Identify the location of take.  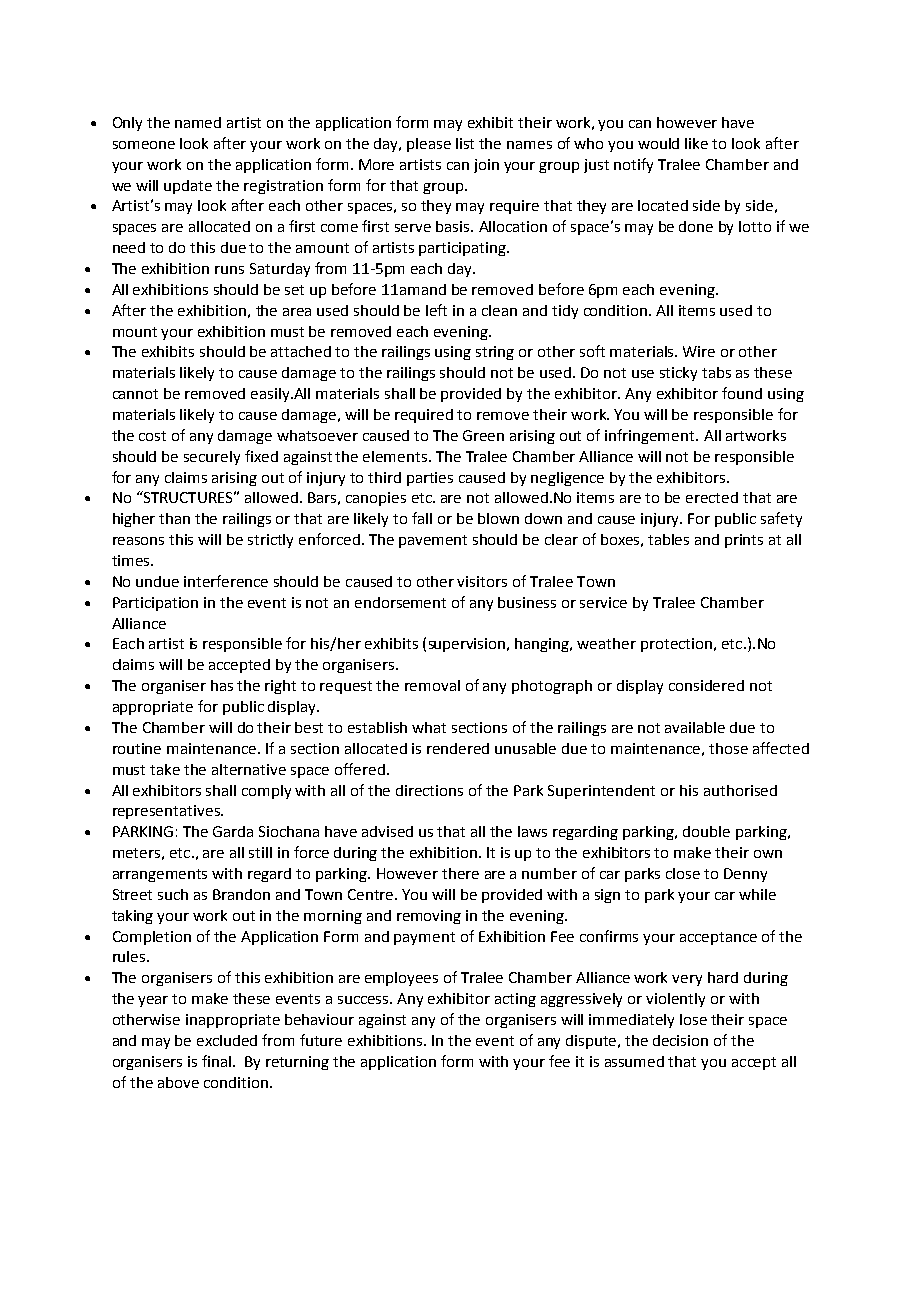
(165, 769).
